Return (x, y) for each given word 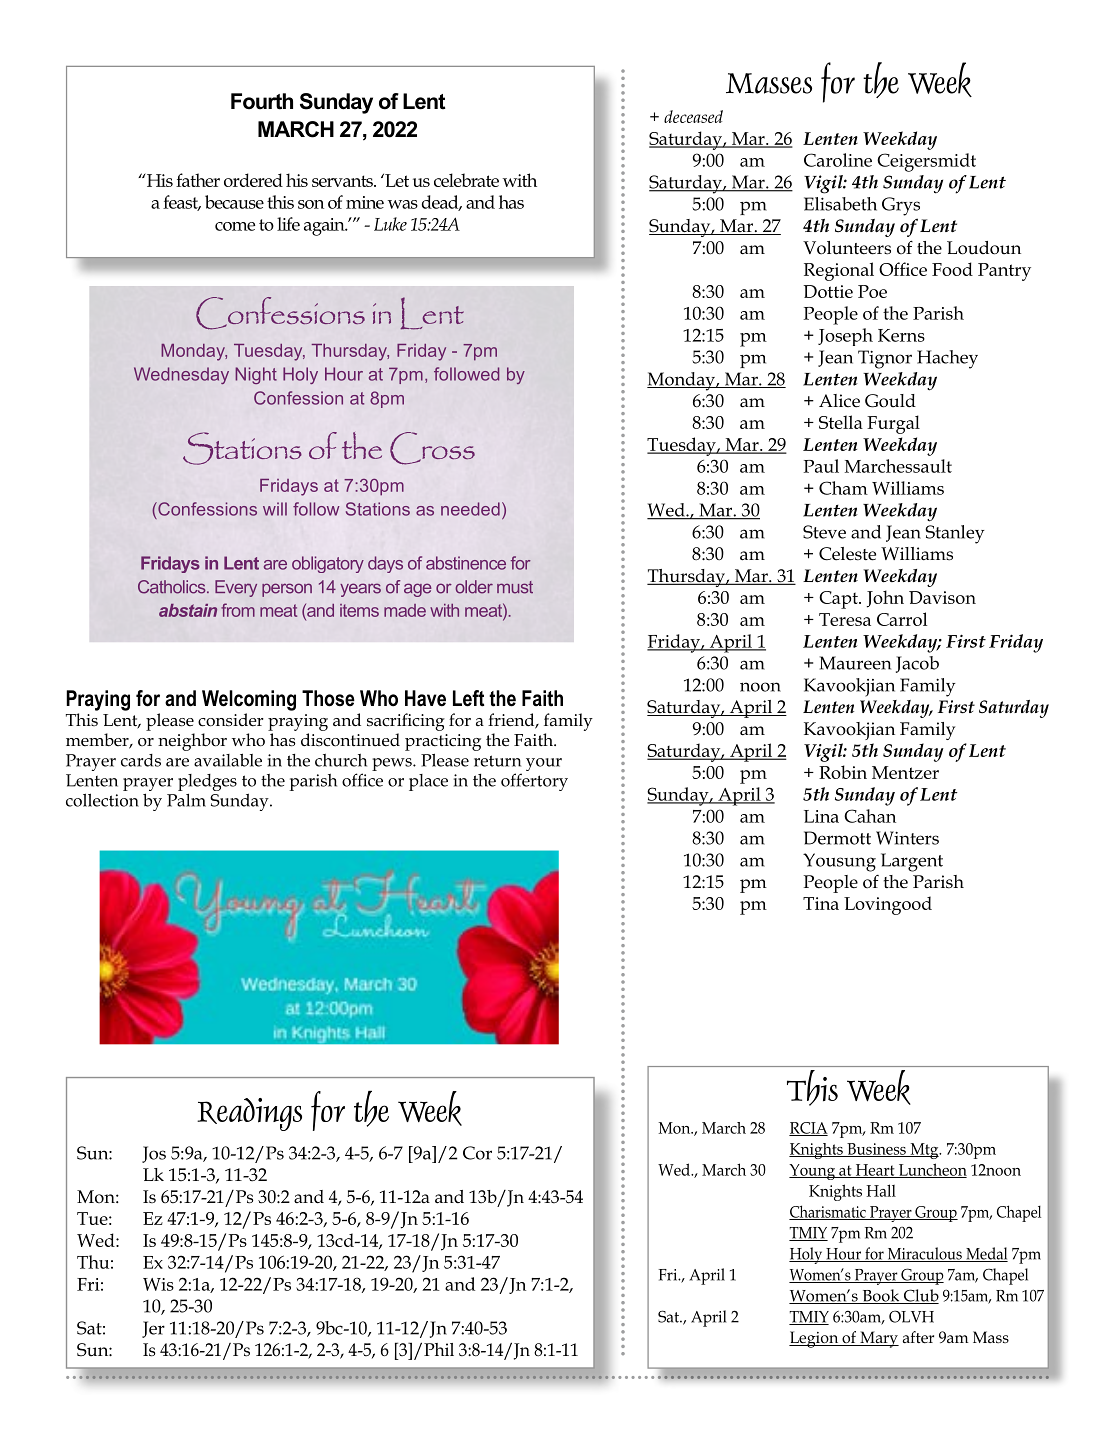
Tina (821, 903)
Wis (158, 1284)
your (544, 764)
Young (813, 1172)
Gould (890, 401)
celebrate (466, 180)
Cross (432, 448)
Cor (477, 1153)
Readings (249, 1114)
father (198, 180)
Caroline (838, 160)
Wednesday (181, 375)
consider (231, 720)
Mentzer (905, 772)
